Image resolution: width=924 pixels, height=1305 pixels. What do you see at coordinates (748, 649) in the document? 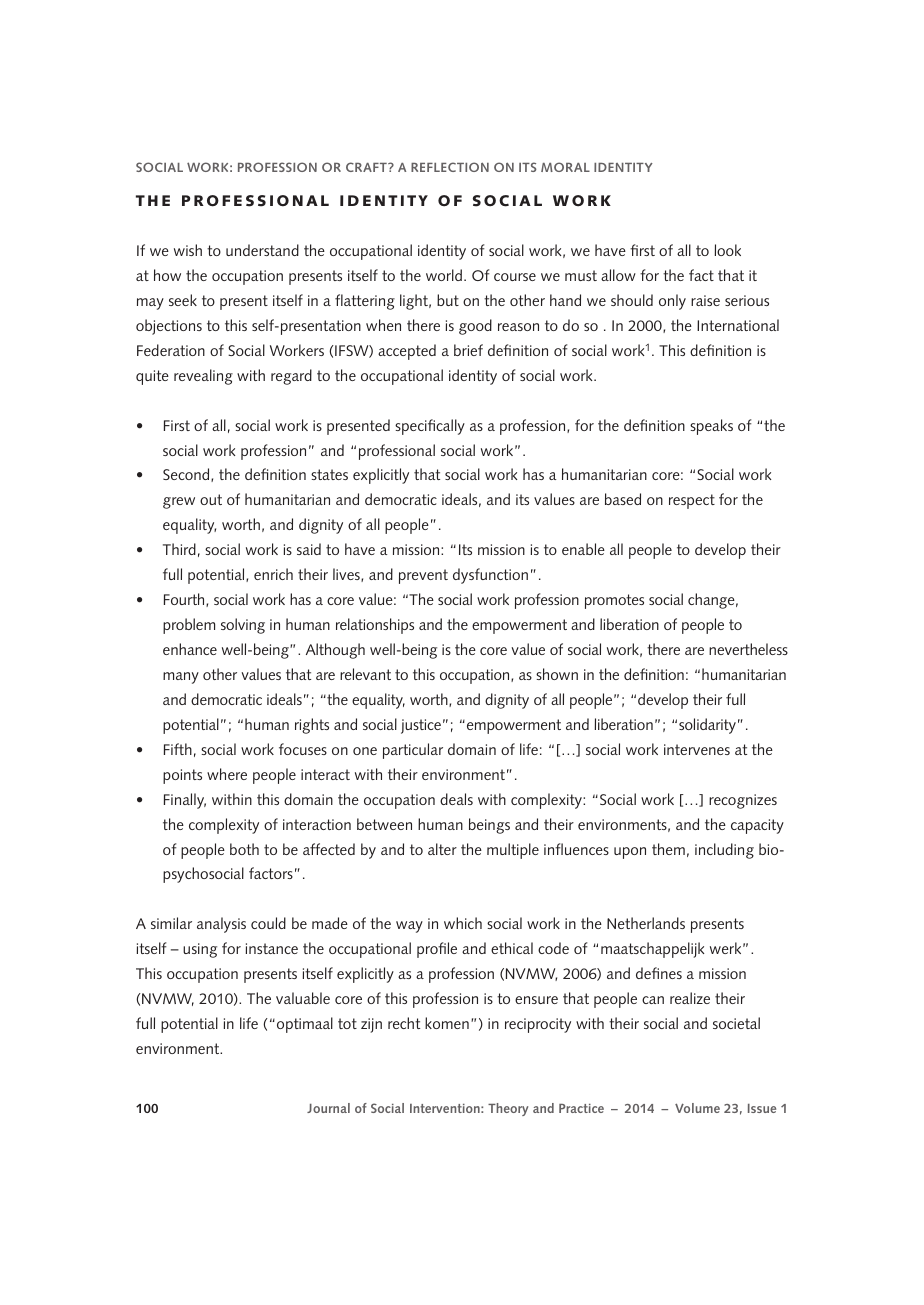
I see `nevertheless` at bounding box center [748, 649].
